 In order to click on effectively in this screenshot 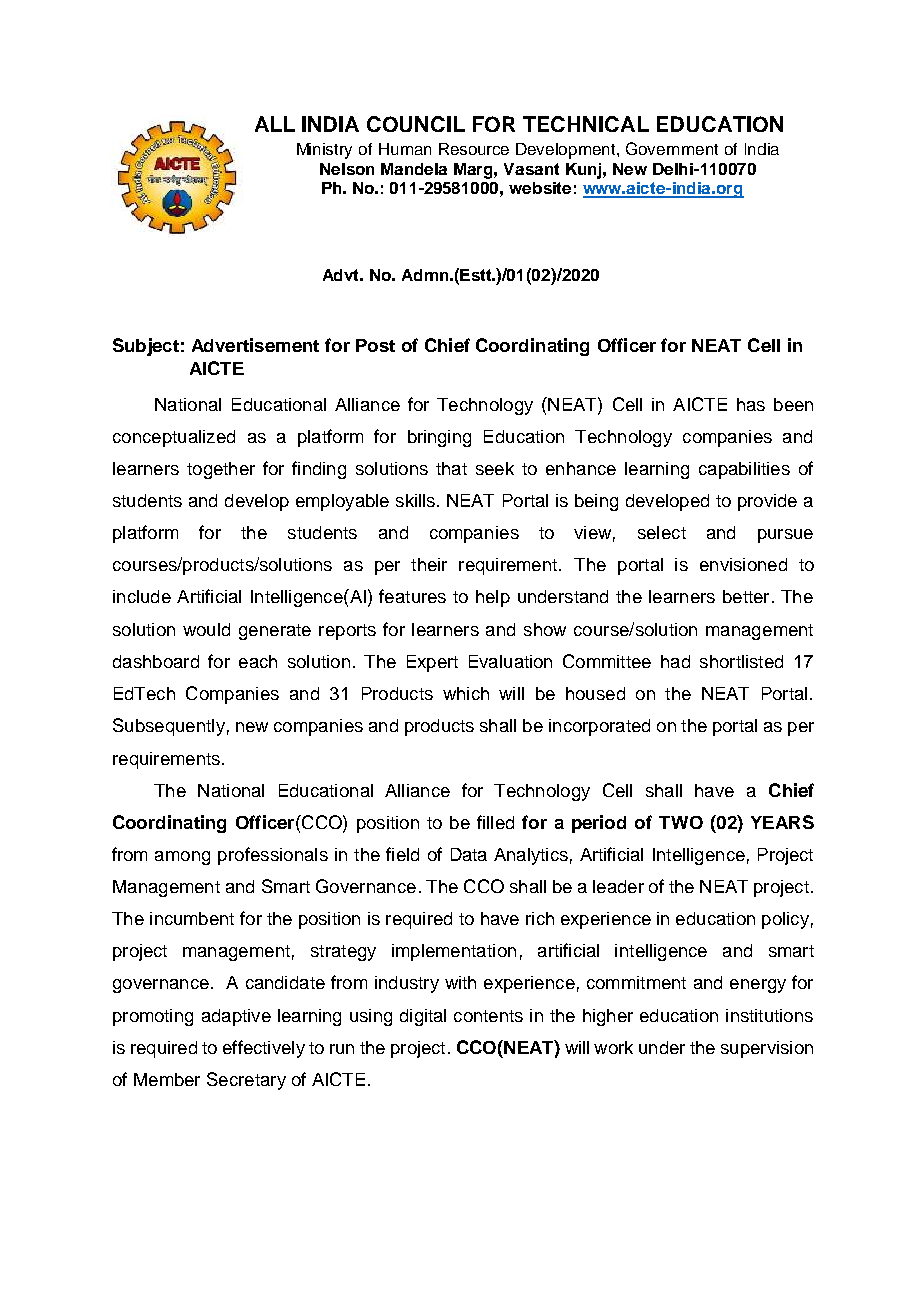, I will do `click(264, 1049)`.
